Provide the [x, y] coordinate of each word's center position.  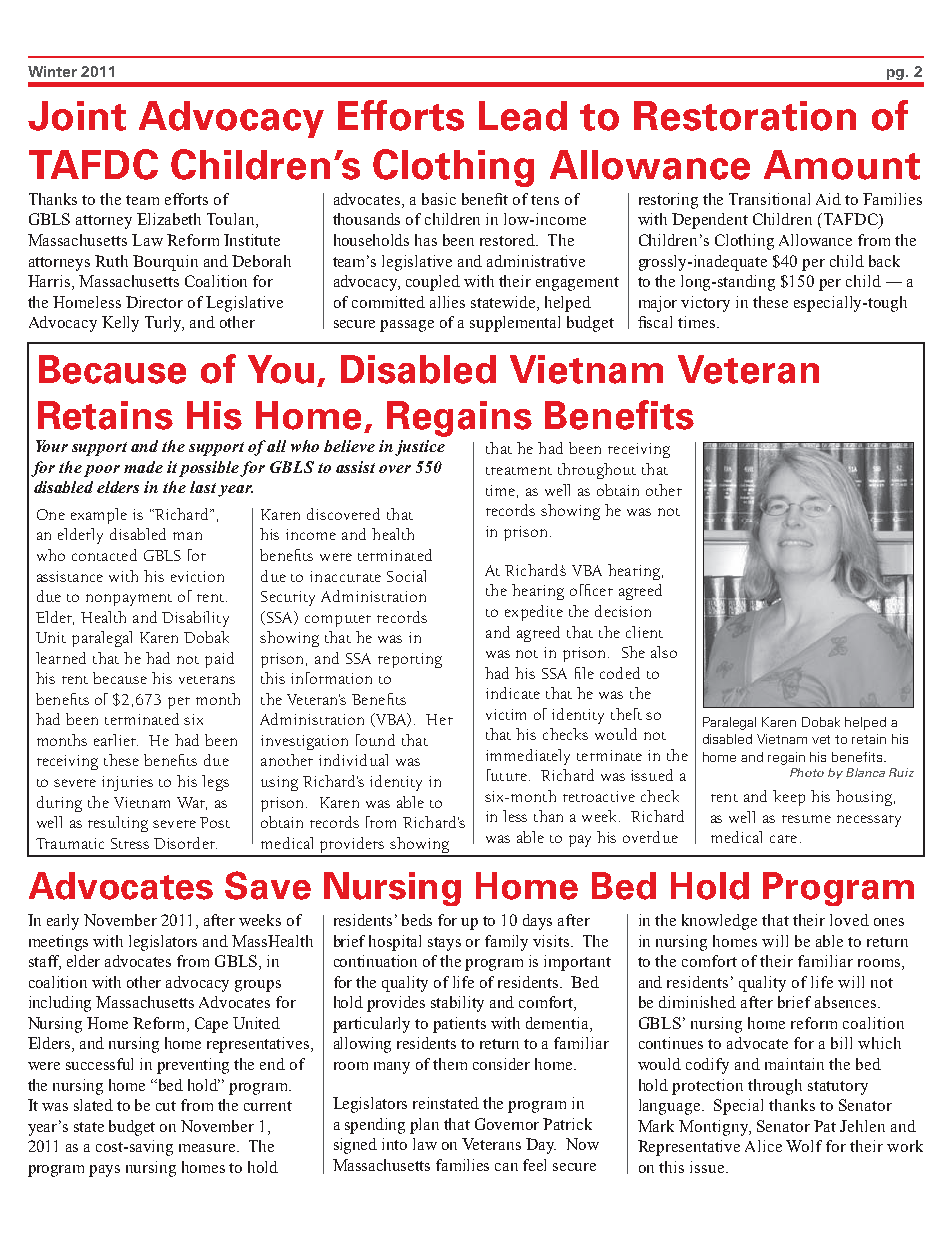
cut [166, 1106]
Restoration [745, 116]
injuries [127, 783]
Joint [77, 116]
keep [789, 798]
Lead [523, 116]
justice [420, 448]
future [507, 775]
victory [705, 304]
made [143, 467]
